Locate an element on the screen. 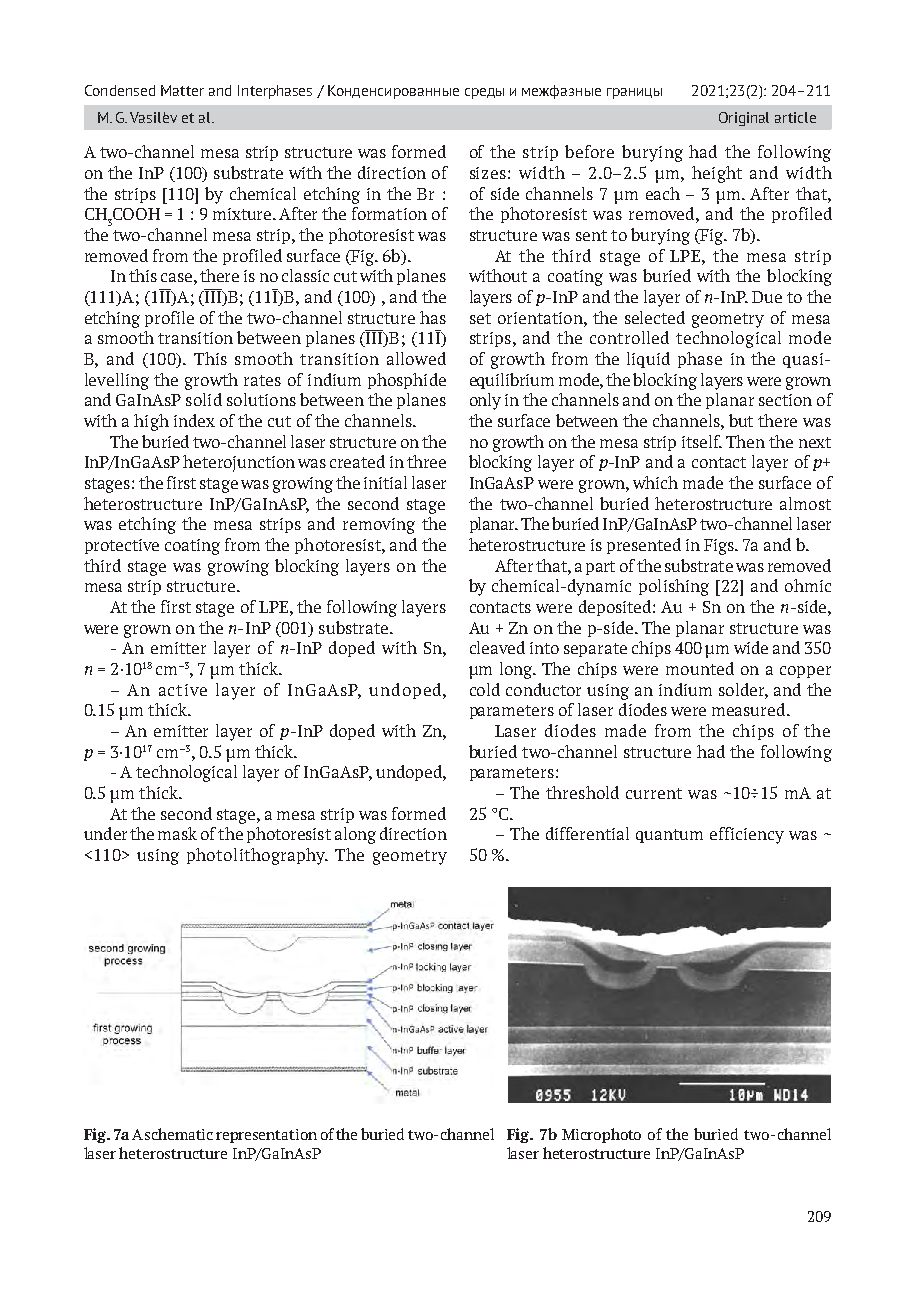  Original is located at coordinates (744, 119).
